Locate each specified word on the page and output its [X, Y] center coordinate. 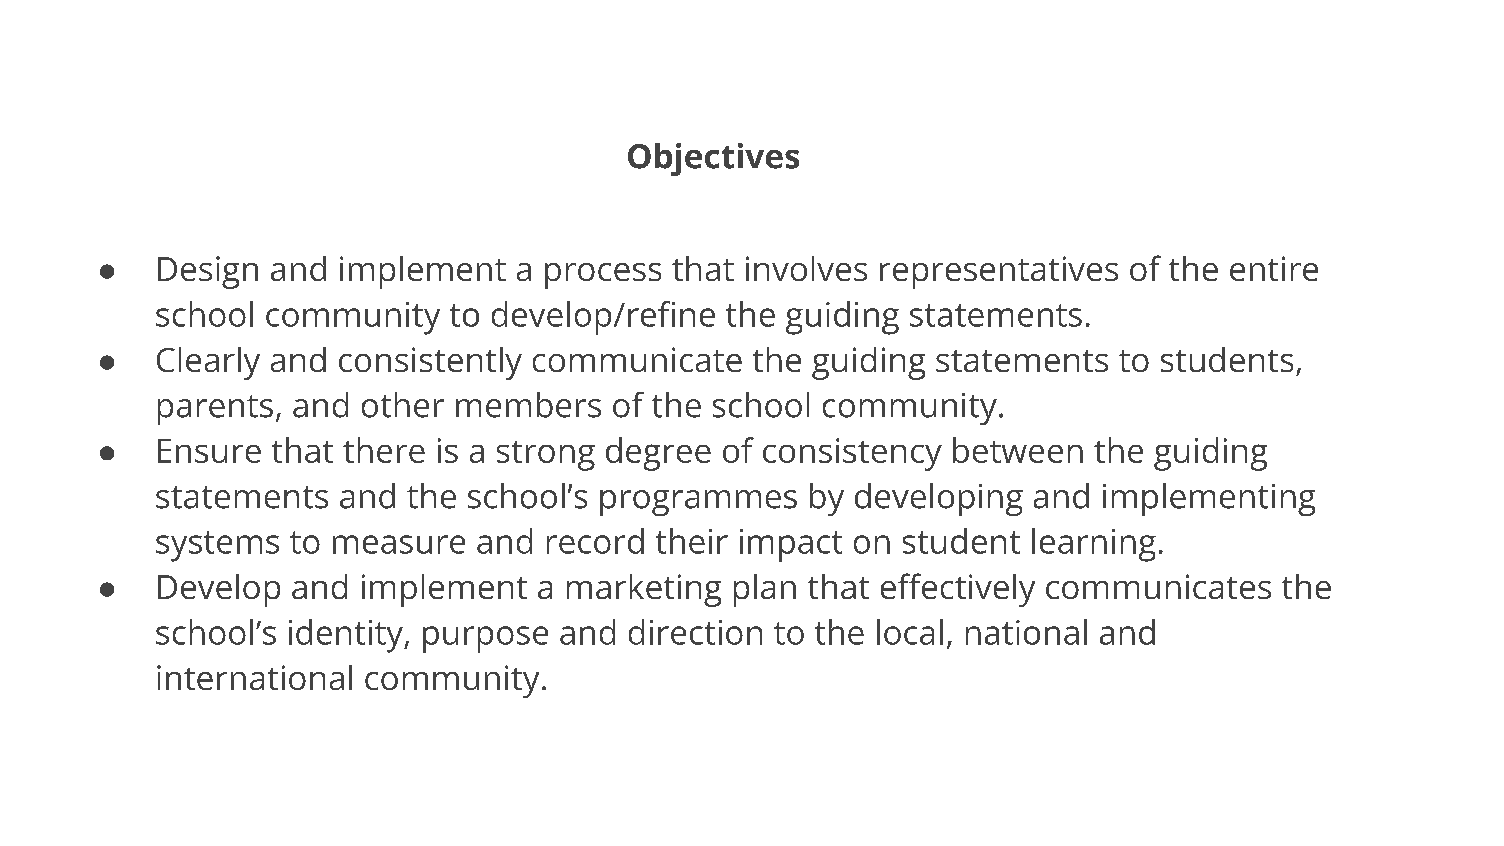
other [403, 405]
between [1018, 450]
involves [806, 268]
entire [1274, 268]
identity [347, 636]
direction [695, 632]
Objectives [713, 159]
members [528, 405]
